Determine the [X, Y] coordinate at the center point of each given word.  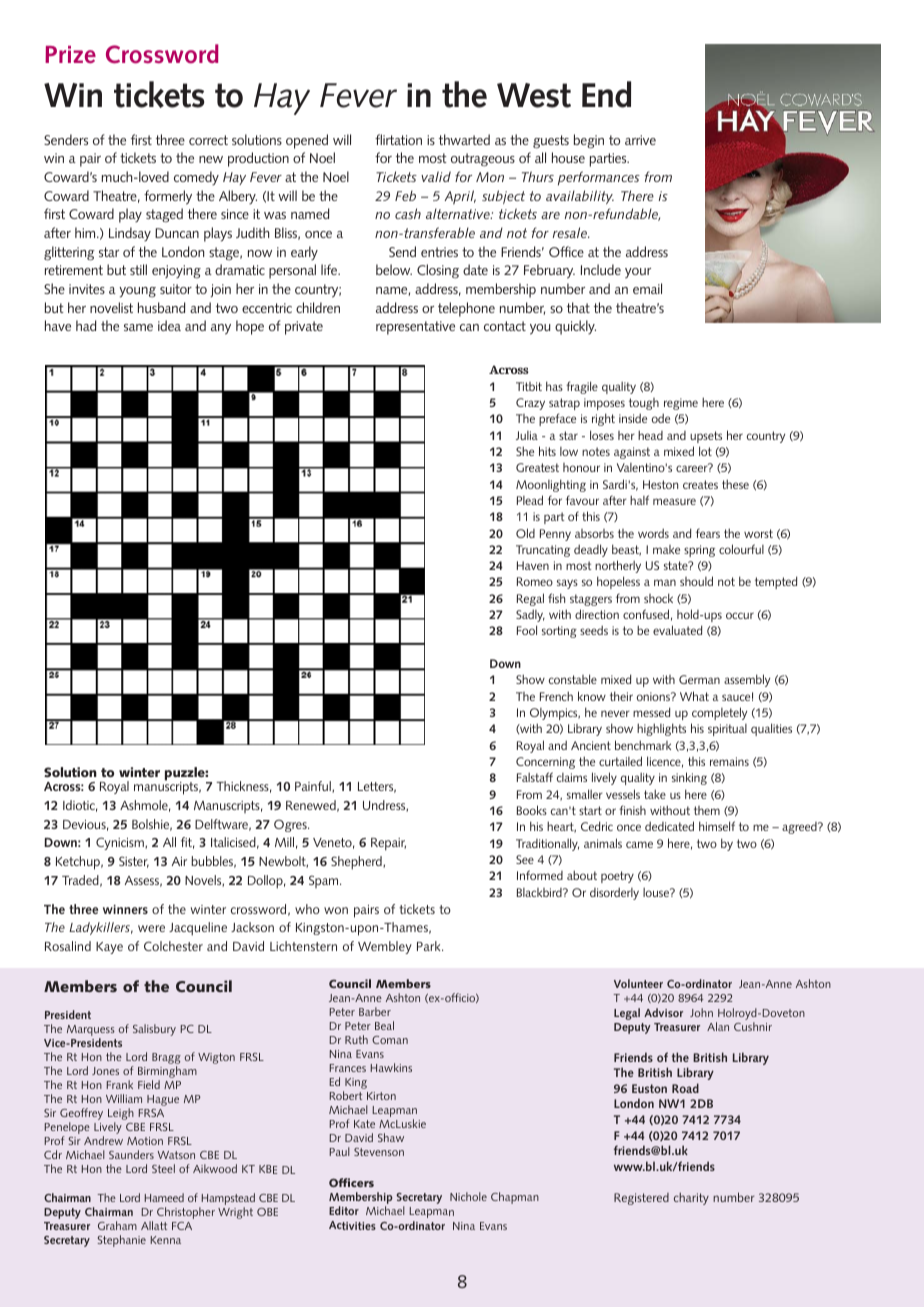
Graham [117, 1225]
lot [705, 451]
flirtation [398, 139]
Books [532, 810]
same [138, 327]
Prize [70, 55]
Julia [527, 435]
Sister [134, 862]
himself [717, 826]
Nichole [468, 1196]
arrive [640, 140]
